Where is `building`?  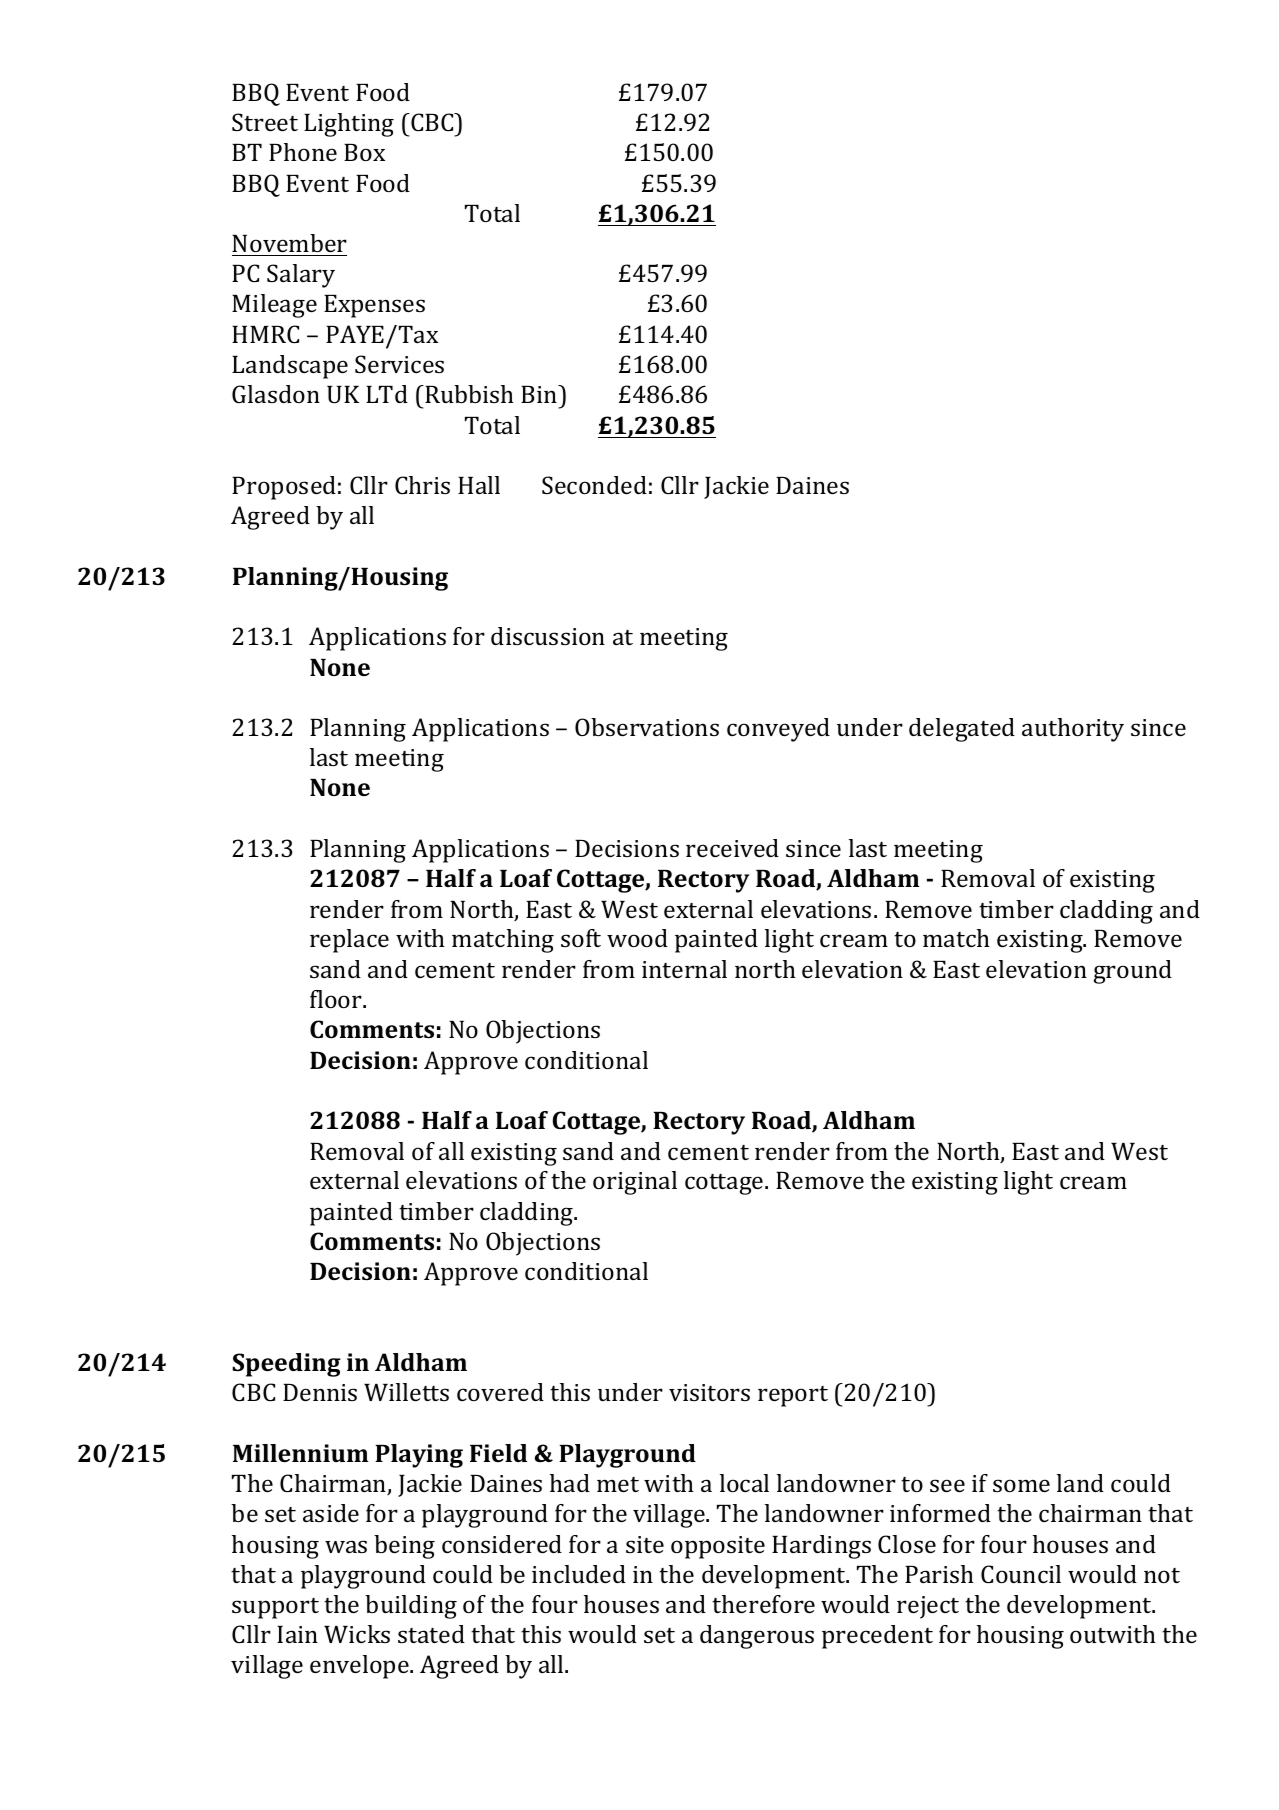
building is located at coordinates (411, 1607).
